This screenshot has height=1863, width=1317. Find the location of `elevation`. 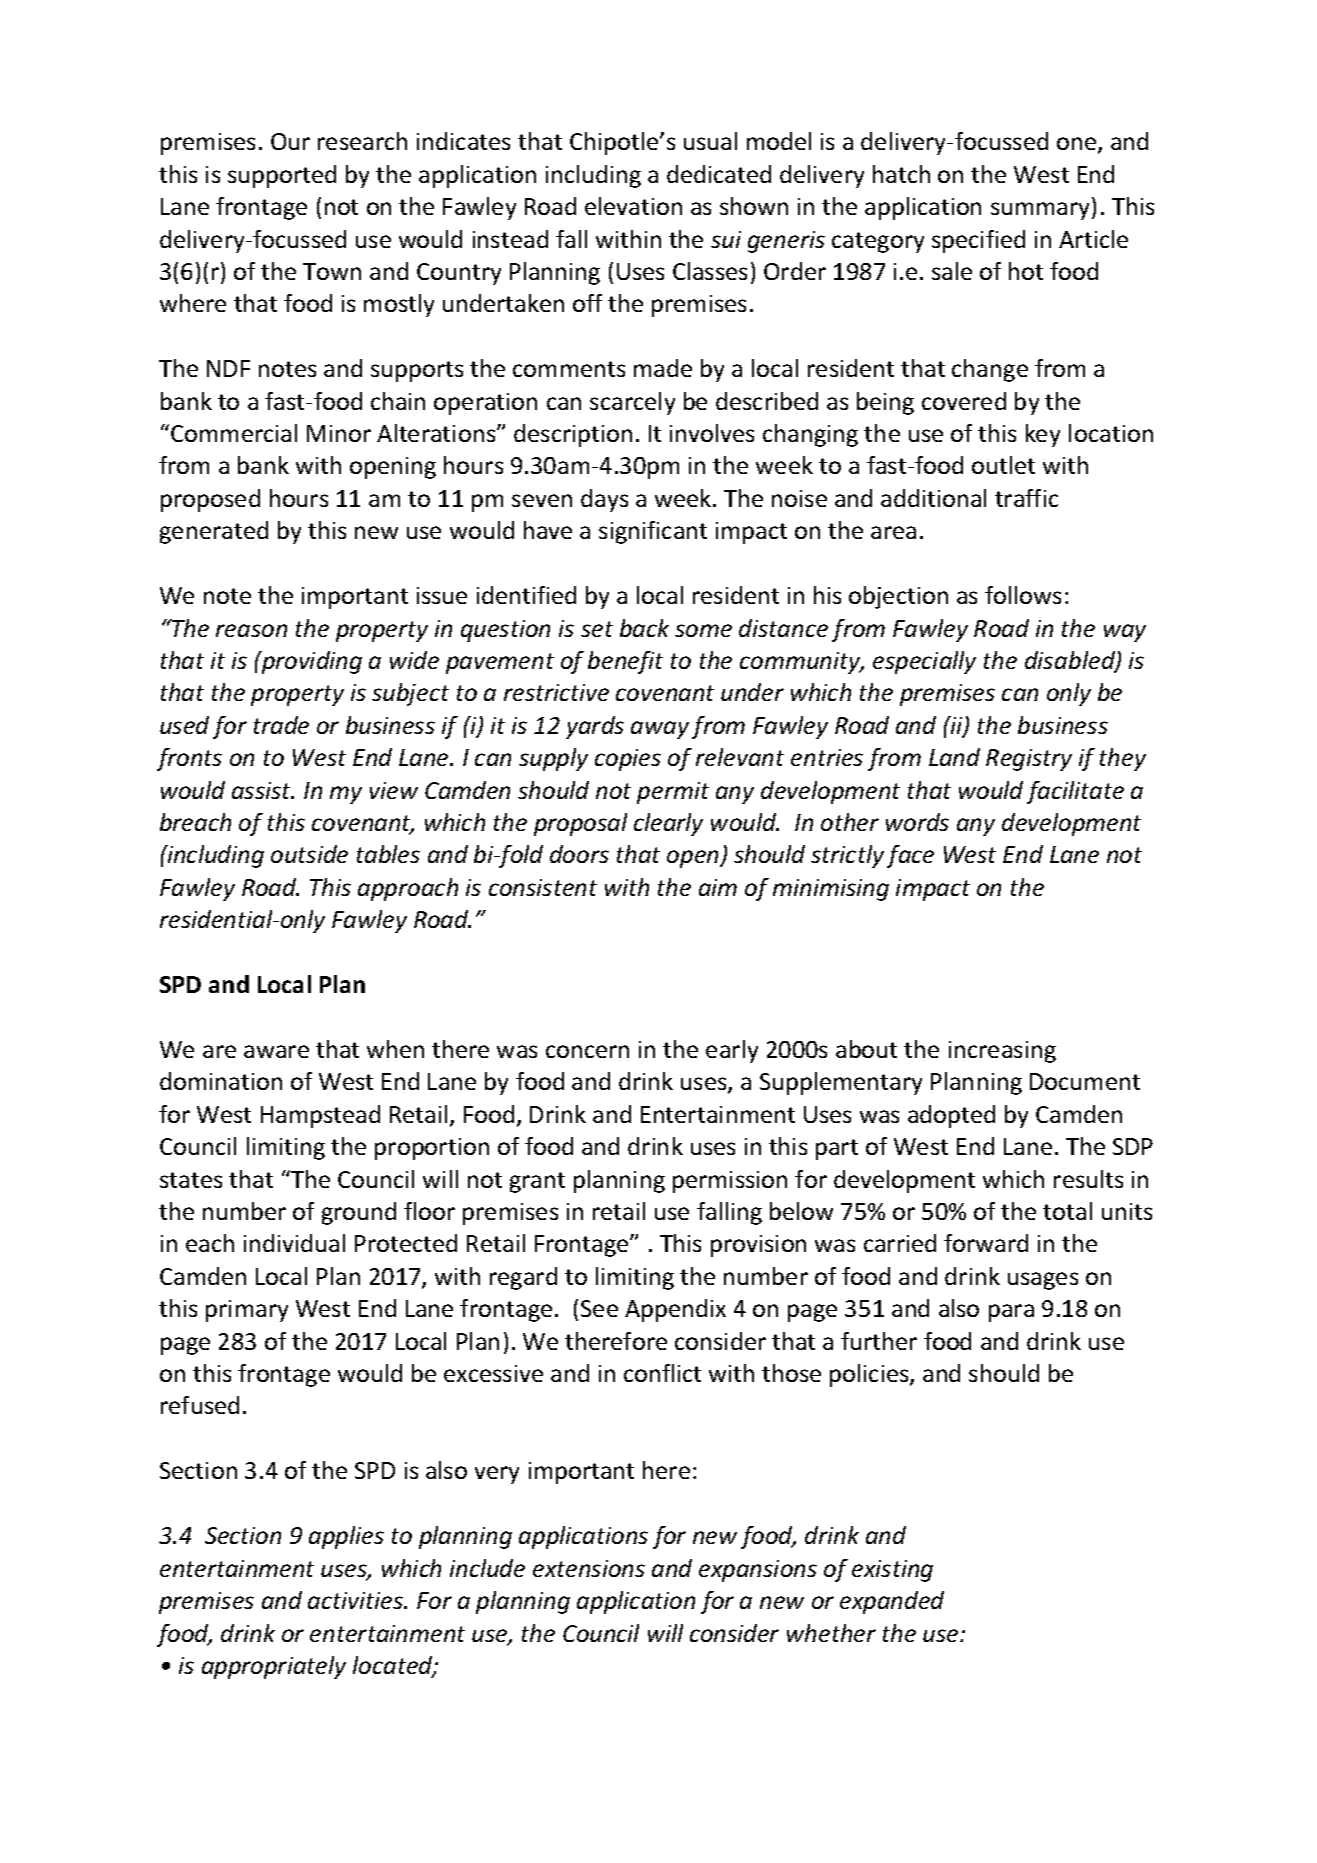

elevation is located at coordinates (633, 206).
